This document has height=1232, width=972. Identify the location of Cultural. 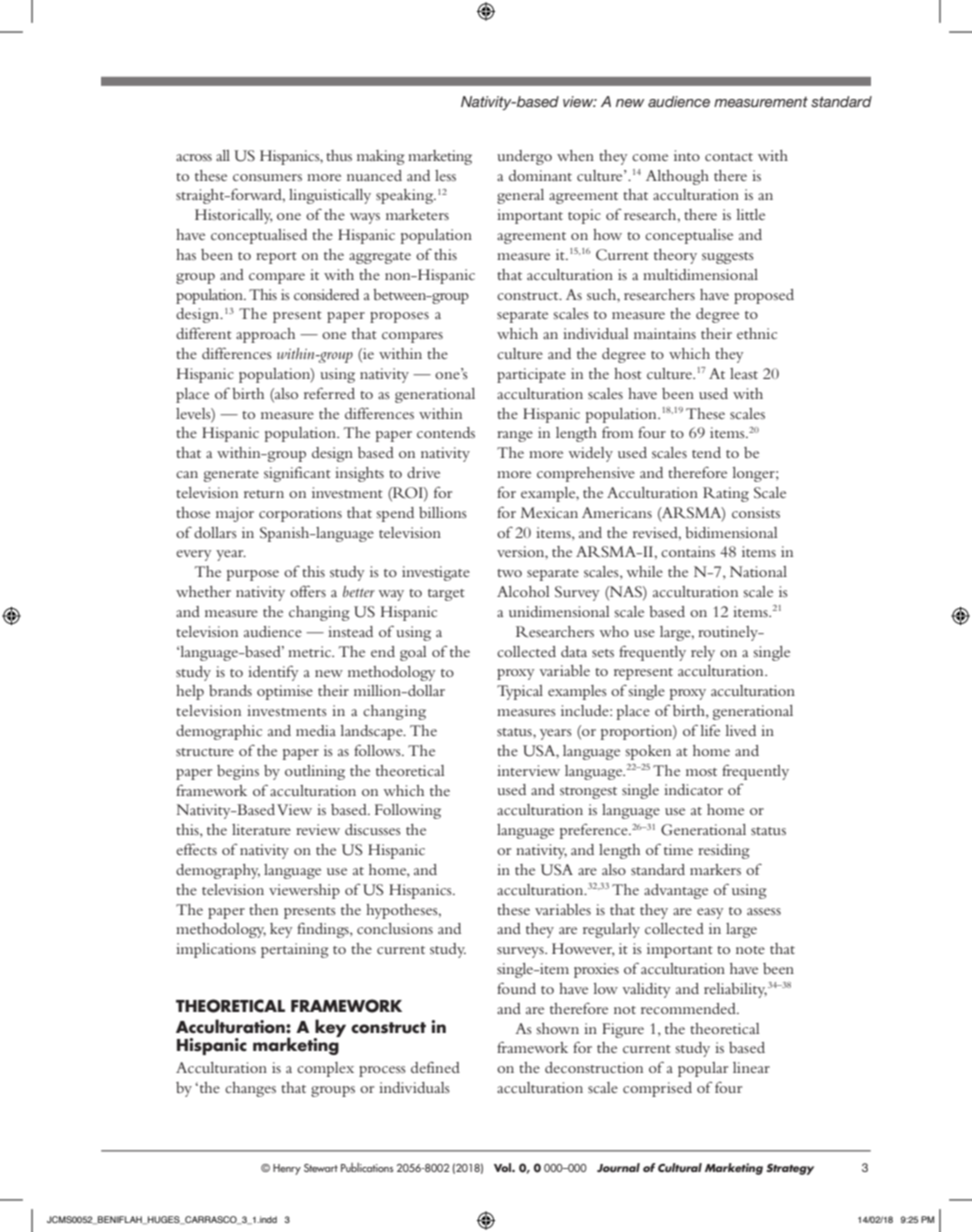
(680, 1167).
